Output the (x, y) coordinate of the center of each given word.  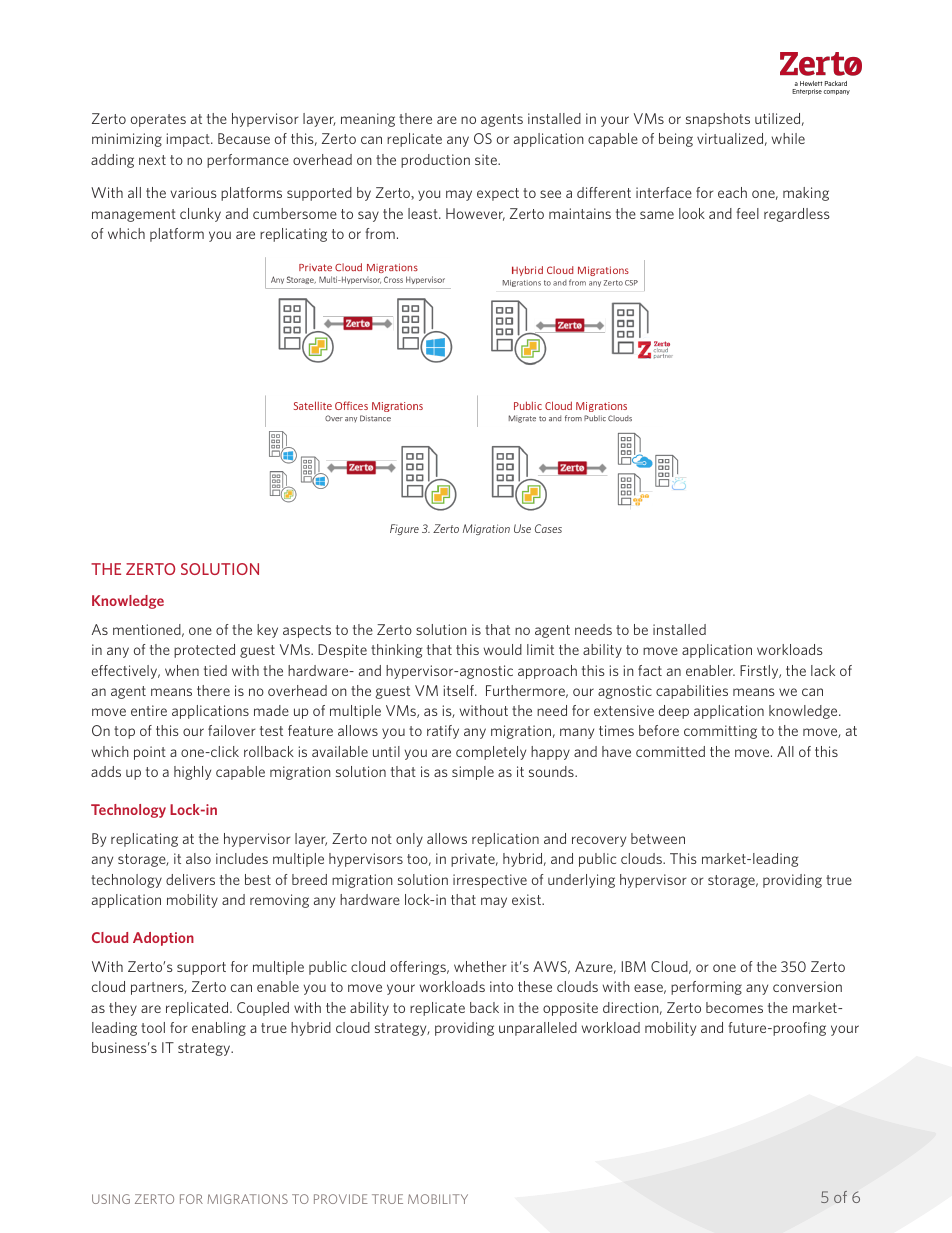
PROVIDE (341, 1199)
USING (111, 1199)
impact (189, 140)
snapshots (718, 120)
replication (505, 840)
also (198, 858)
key (267, 631)
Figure (404, 529)
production (435, 161)
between (658, 838)
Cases (548, 528)
